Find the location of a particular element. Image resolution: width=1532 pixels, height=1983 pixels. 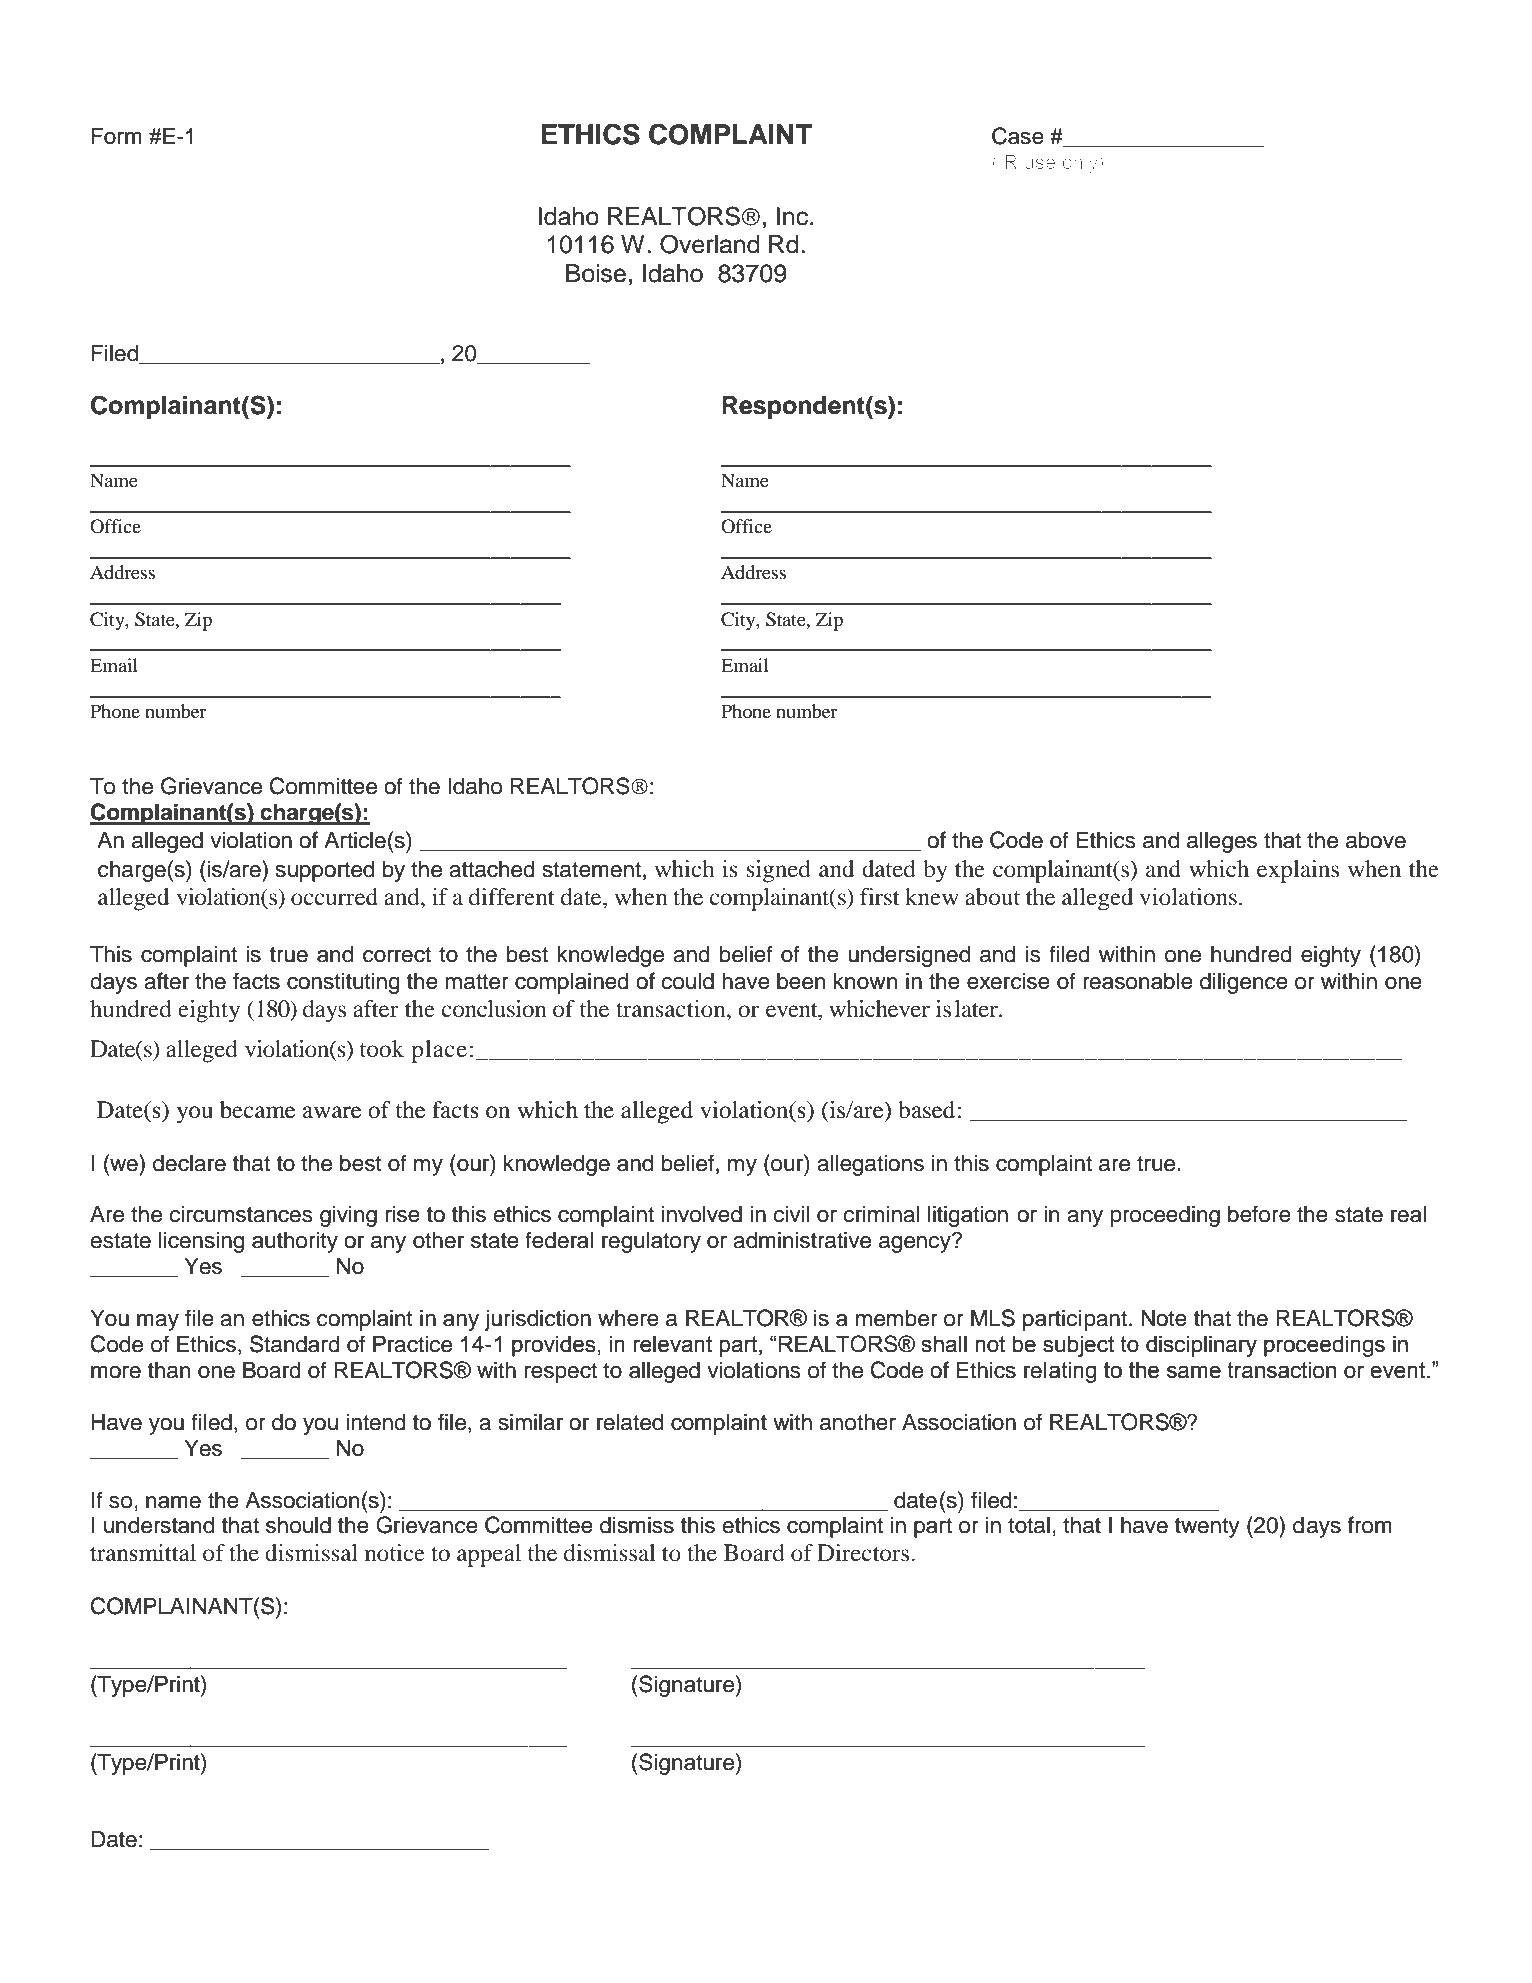

circumstances is located at coordinates (241, 1214).
